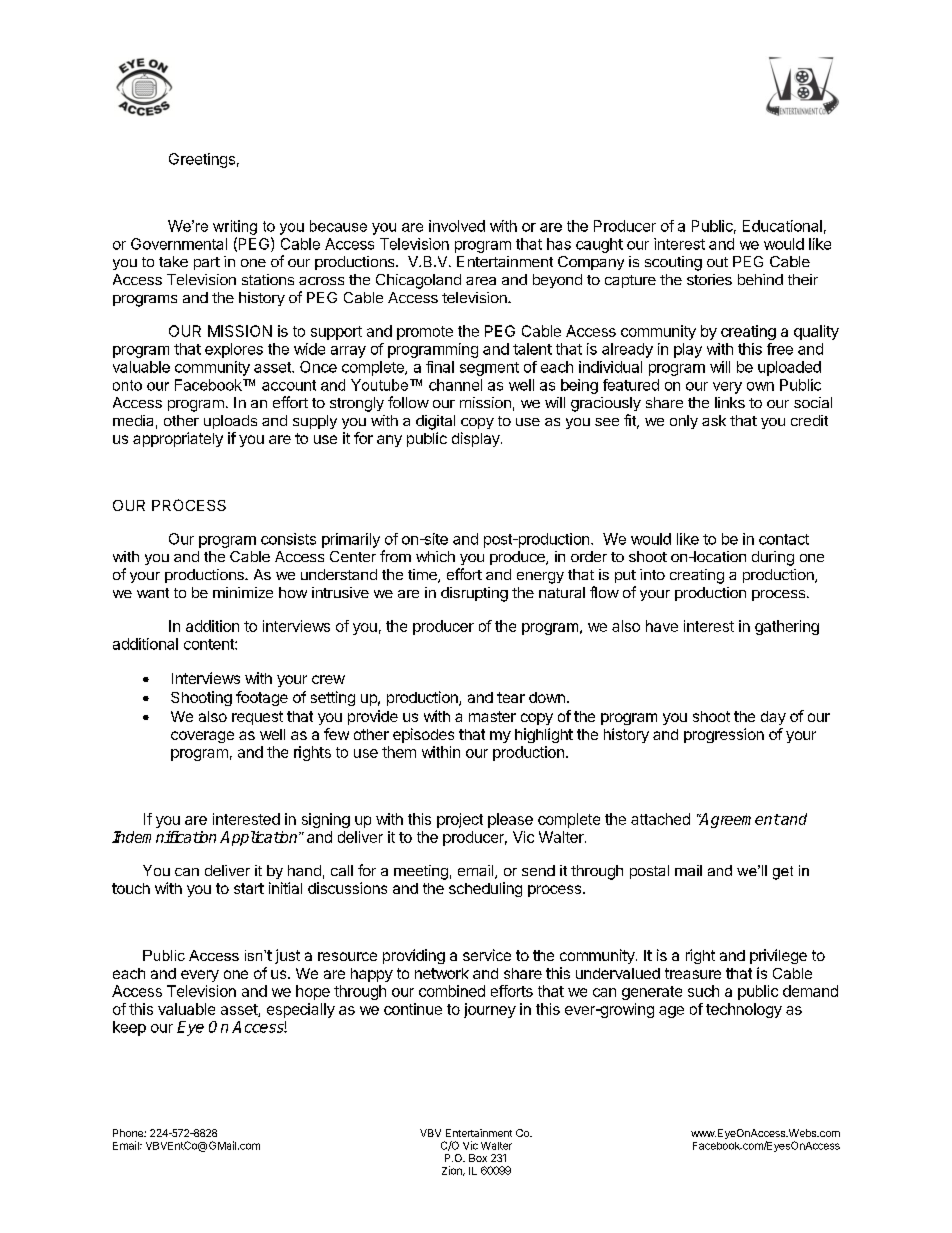 The width and height of the page is (952, 1233). Describe the element at coordinates (739, 820) in the page. I see `Agreement` at that location.
